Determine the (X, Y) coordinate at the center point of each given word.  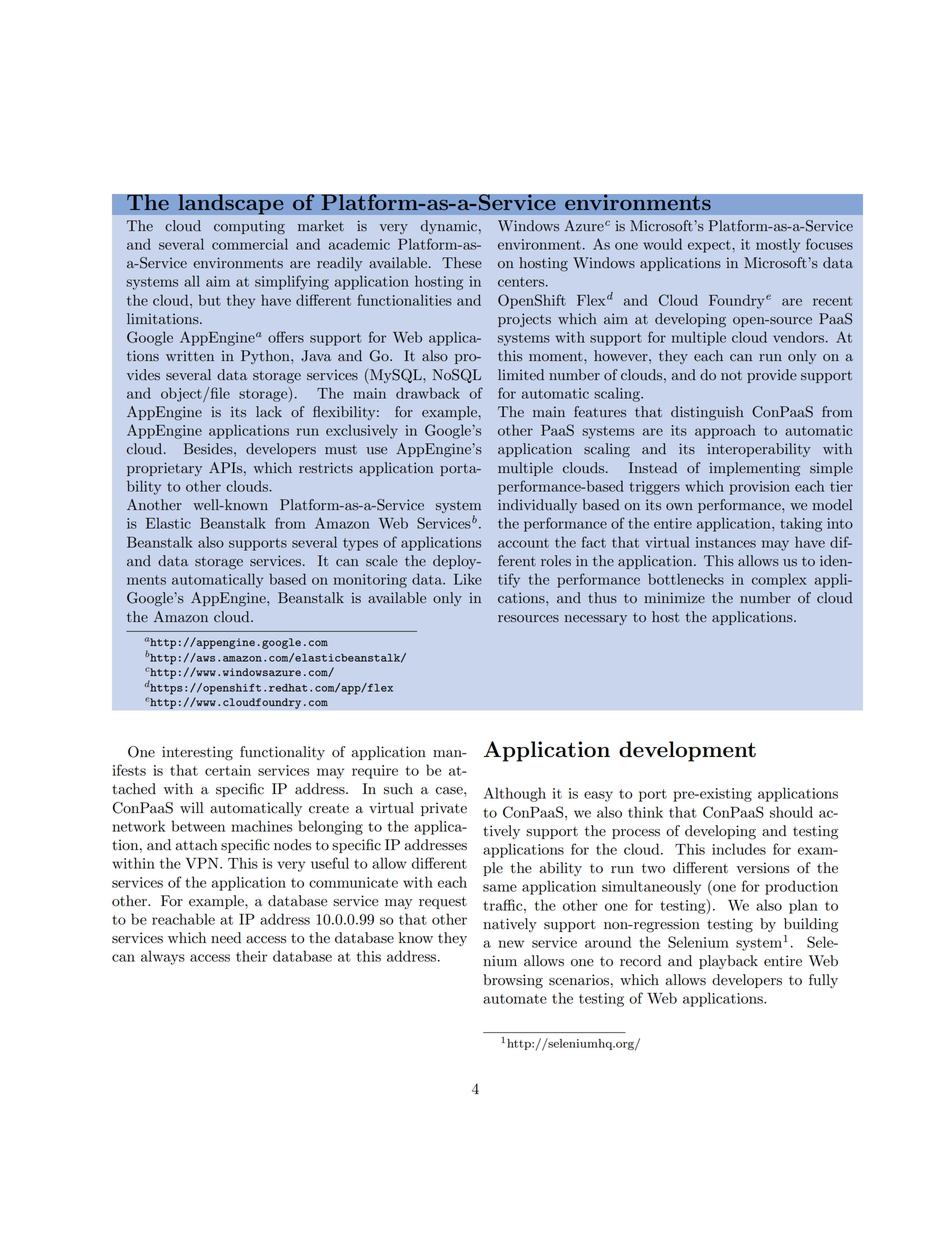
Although (514, 794)
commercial (250, 244)
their (251, 956)
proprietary (164, 469)
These (462, 263)
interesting (197, 753)
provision (759, 488)
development (687, 751)
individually (537, 506)
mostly (778, 245)
